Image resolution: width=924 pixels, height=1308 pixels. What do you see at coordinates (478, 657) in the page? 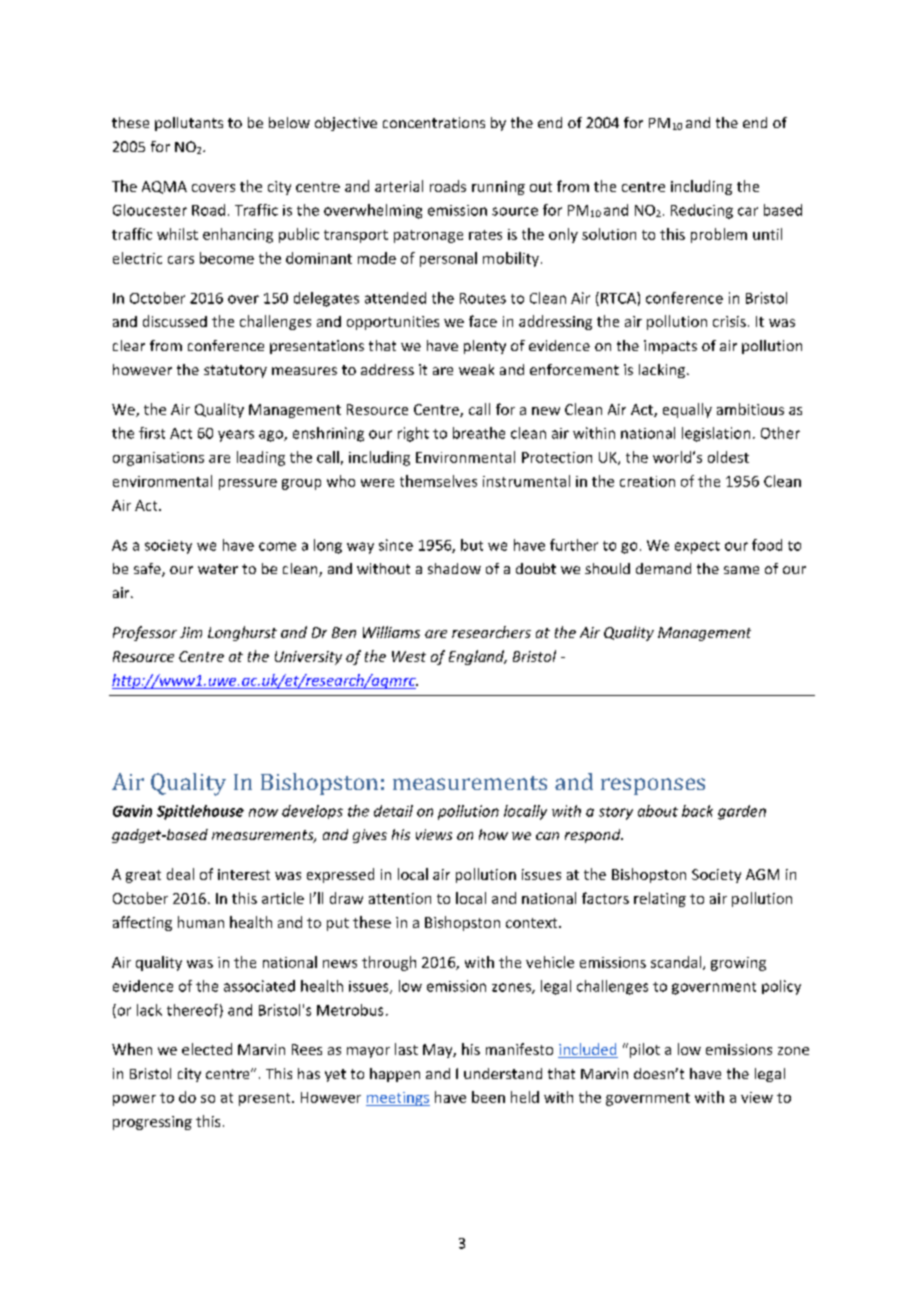
I see `England` at bounding box center [478, 657].
